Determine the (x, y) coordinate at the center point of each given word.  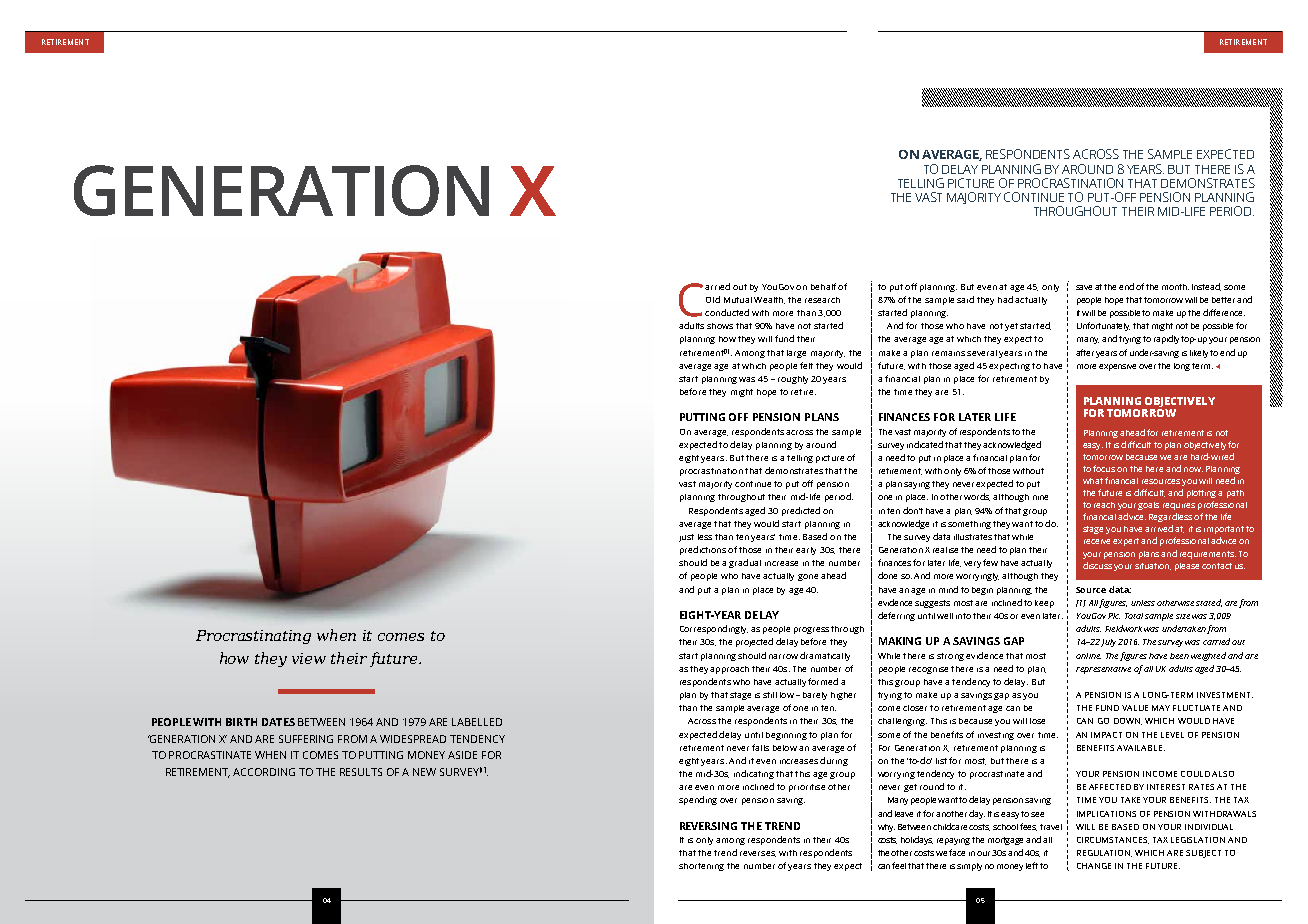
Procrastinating (253, 637)
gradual (745, 563)
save (1084, 287)
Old (713, 299)
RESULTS (361, 772)
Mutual (738, 300)
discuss (1097, 565)
